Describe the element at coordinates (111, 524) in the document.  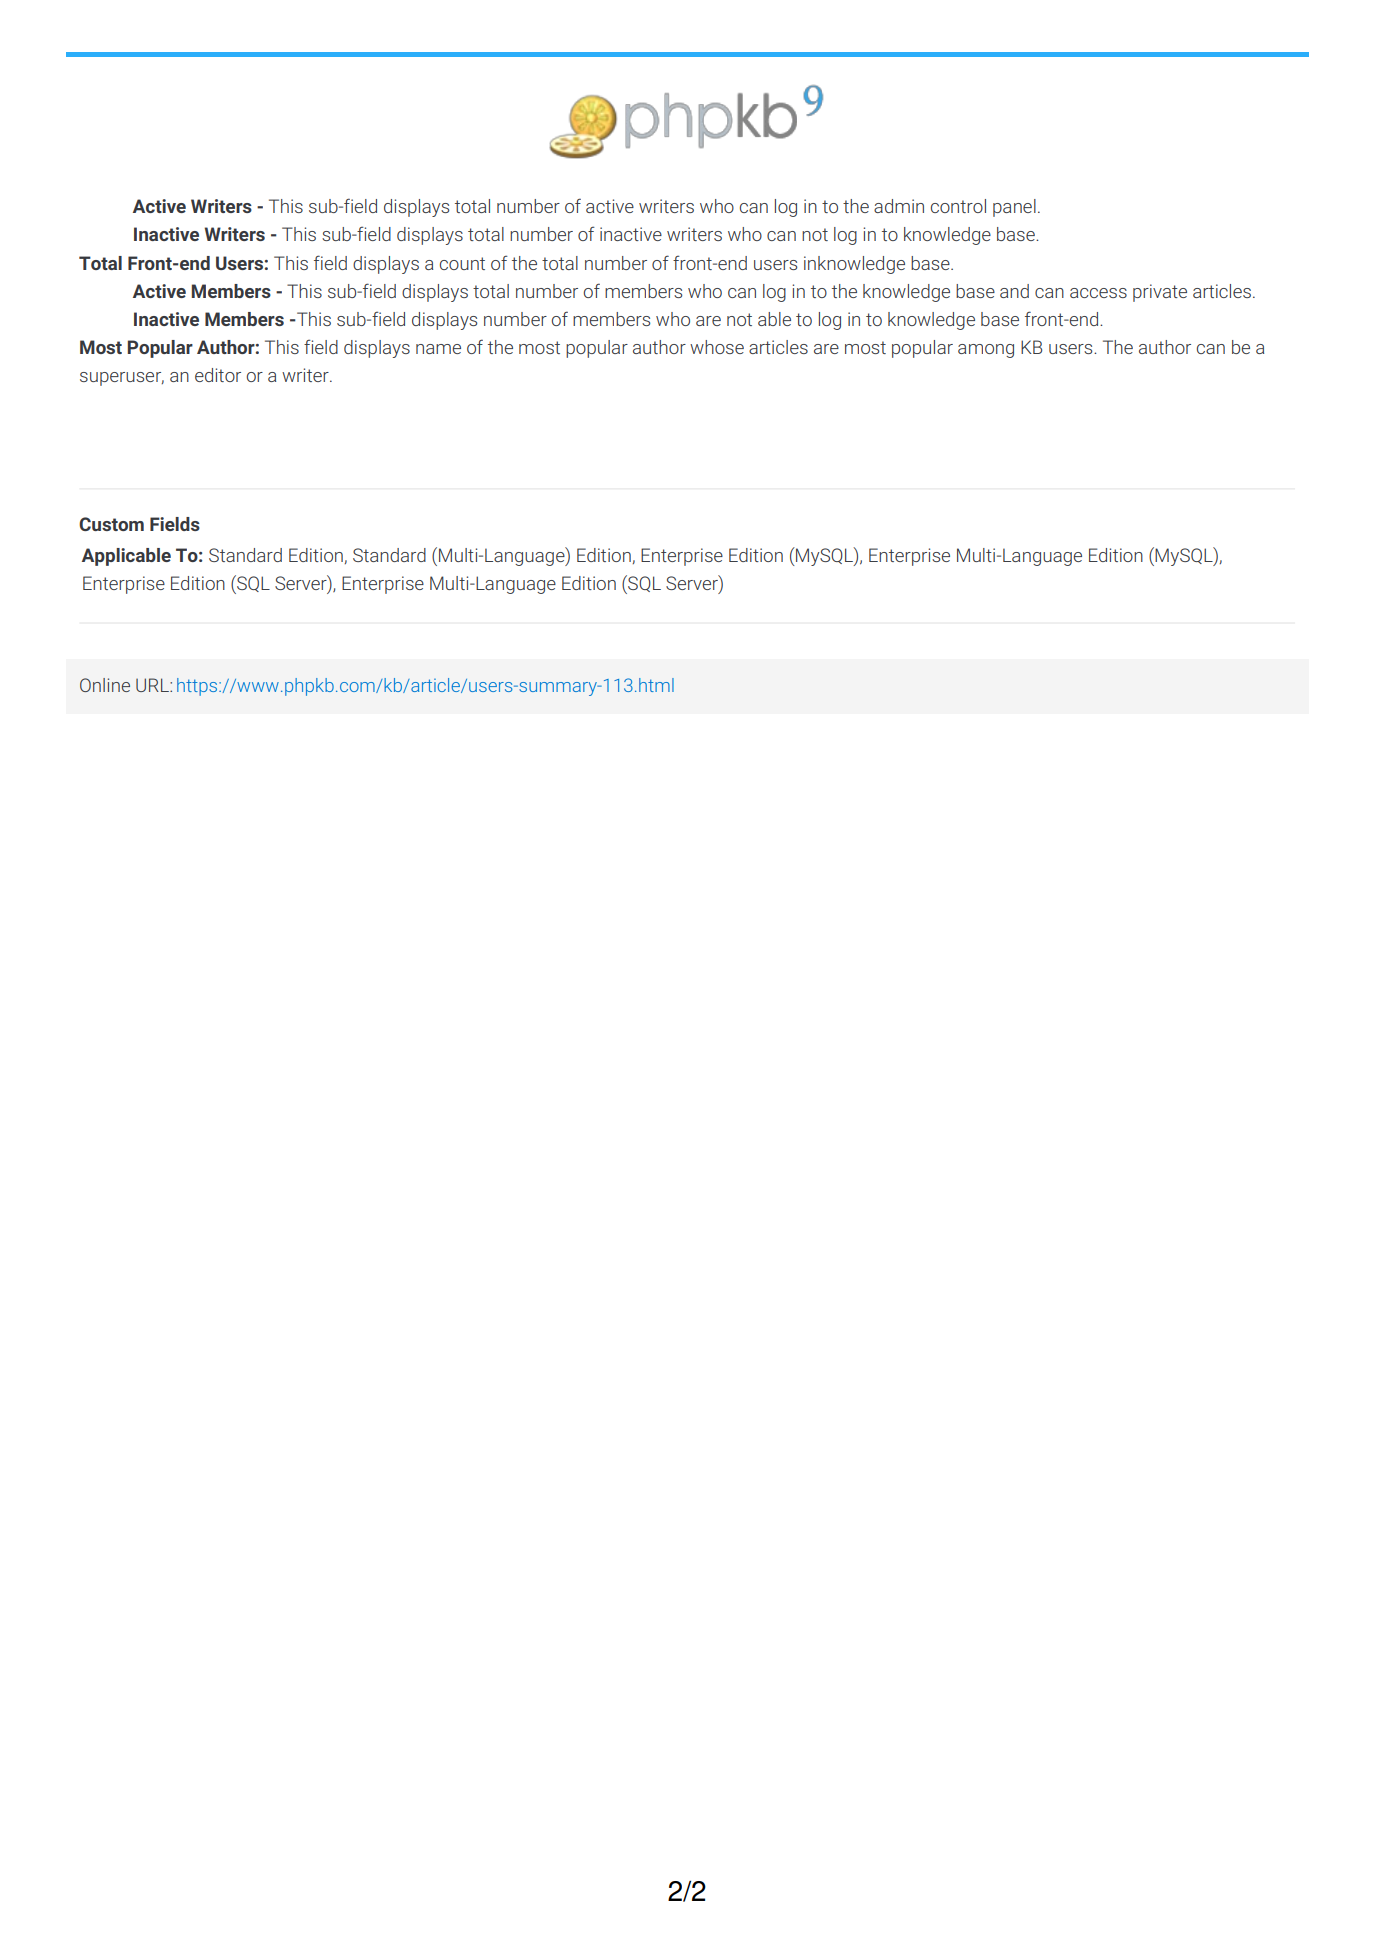
I see `Custom` at that location.
